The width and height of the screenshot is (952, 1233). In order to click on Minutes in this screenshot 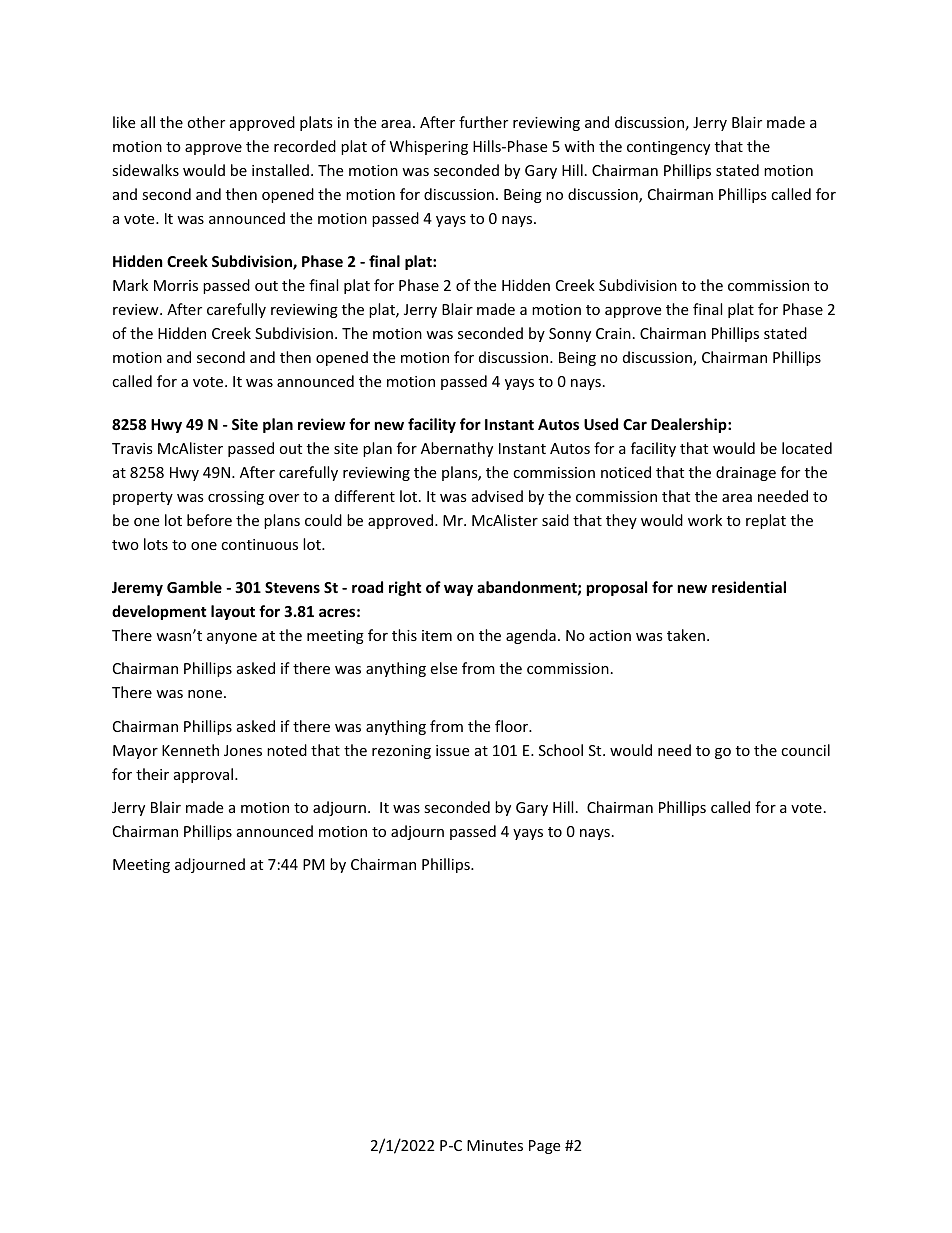, I will do `click(495, 1145)`.
